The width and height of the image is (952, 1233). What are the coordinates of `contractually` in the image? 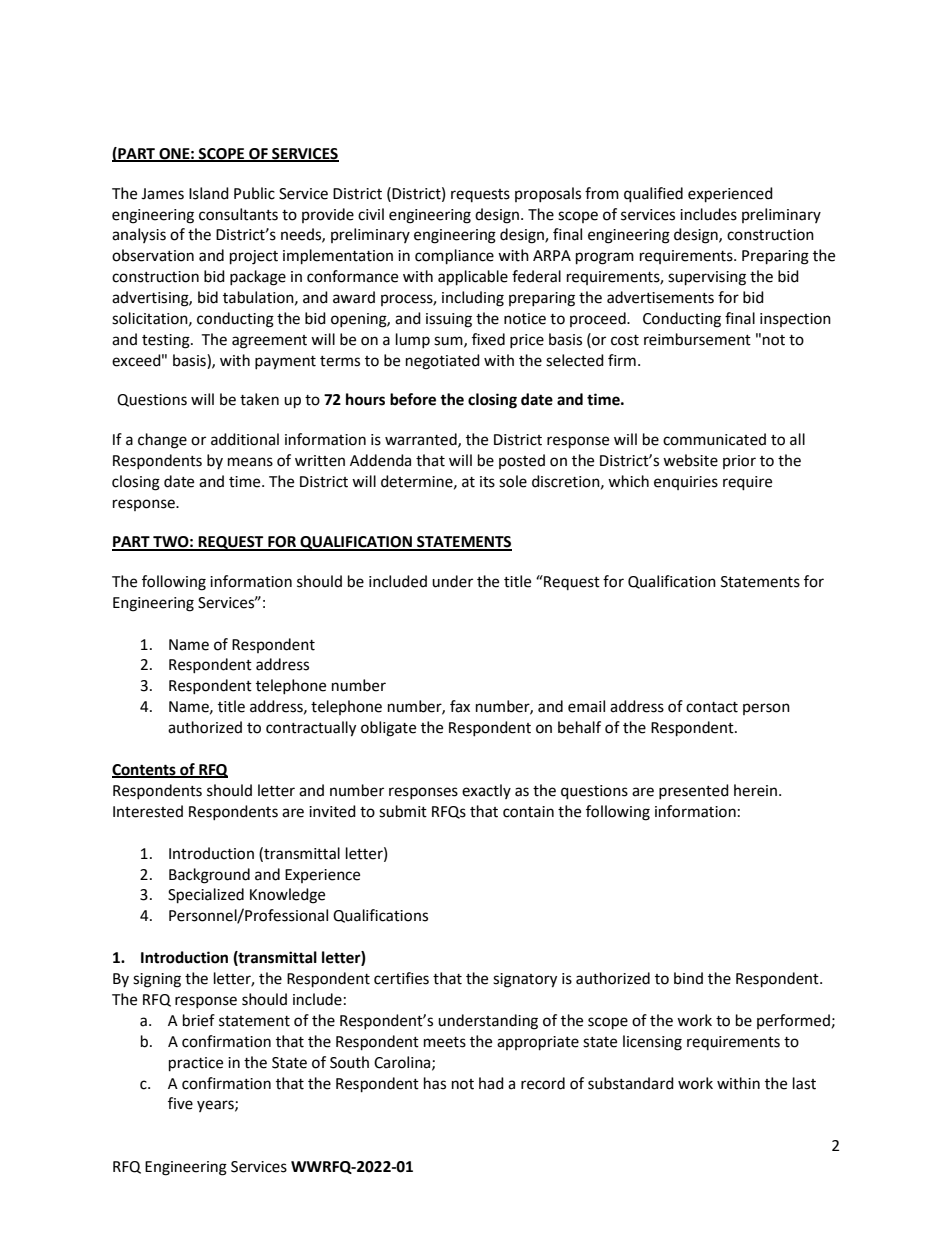 It's located at (311, 729).
